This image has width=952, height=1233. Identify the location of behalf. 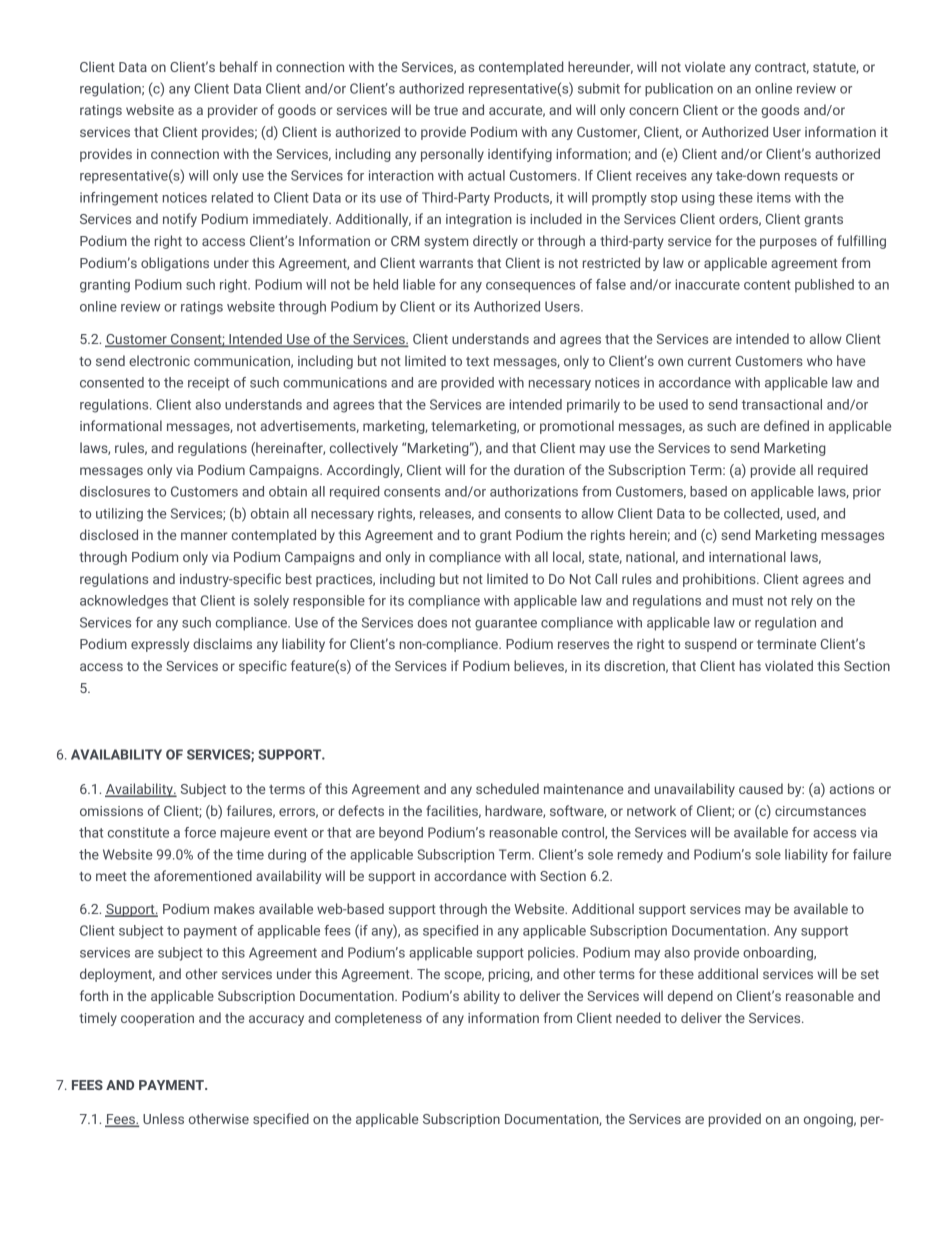
(239, 66).
